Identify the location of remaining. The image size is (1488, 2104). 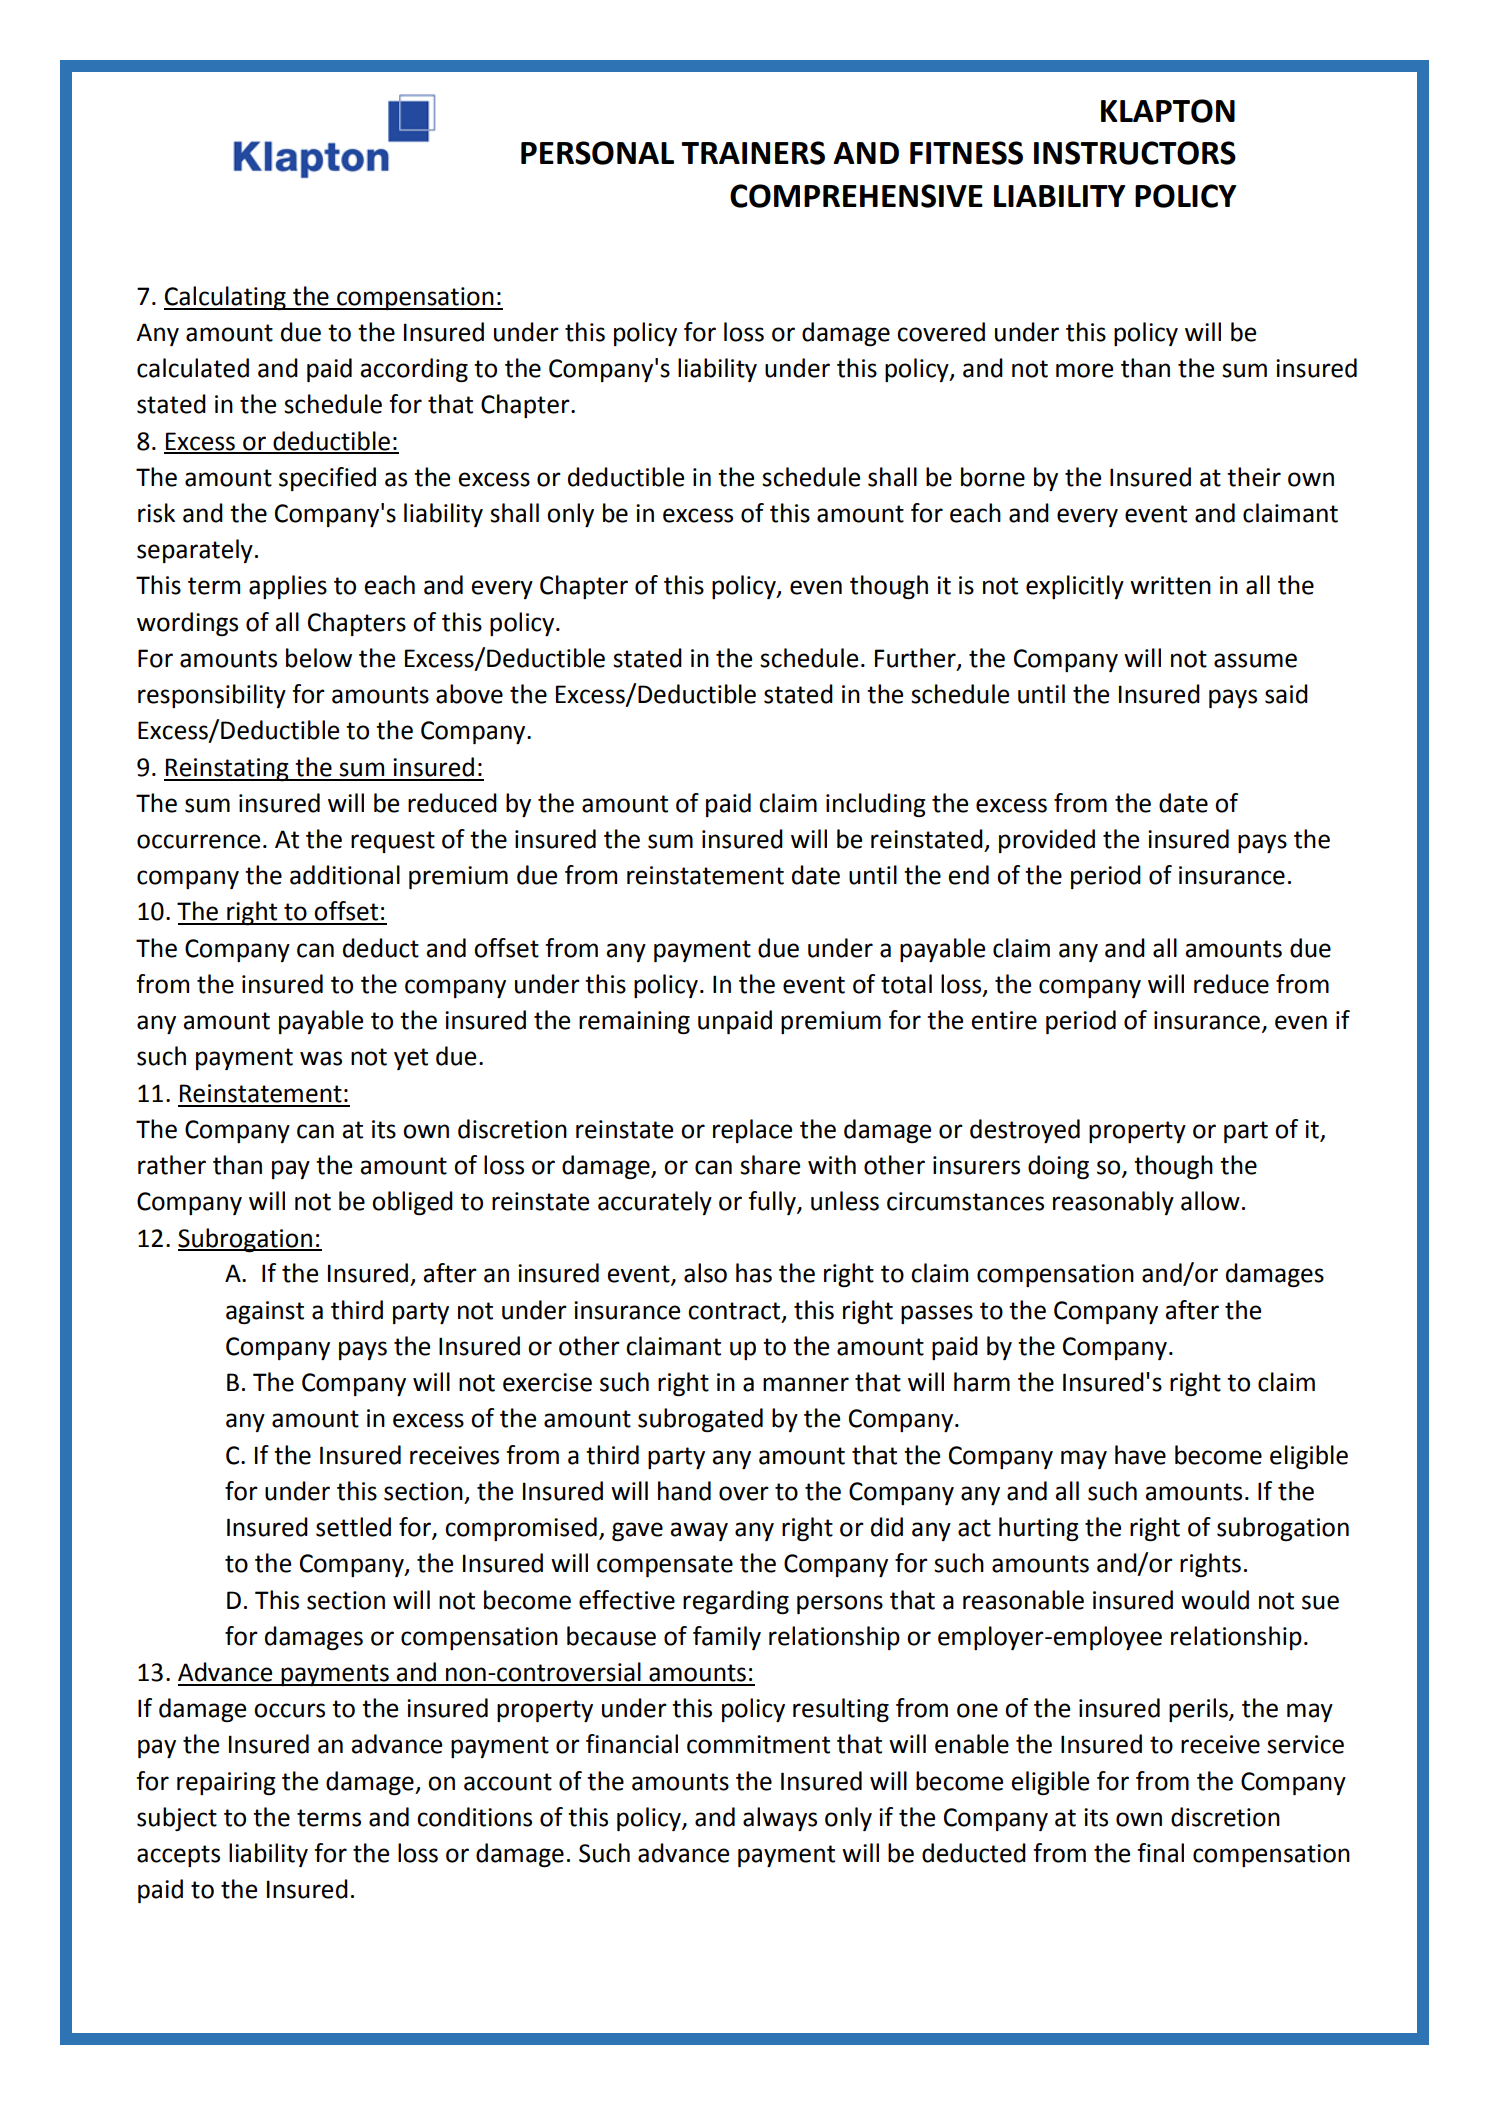
(634, 1023).
